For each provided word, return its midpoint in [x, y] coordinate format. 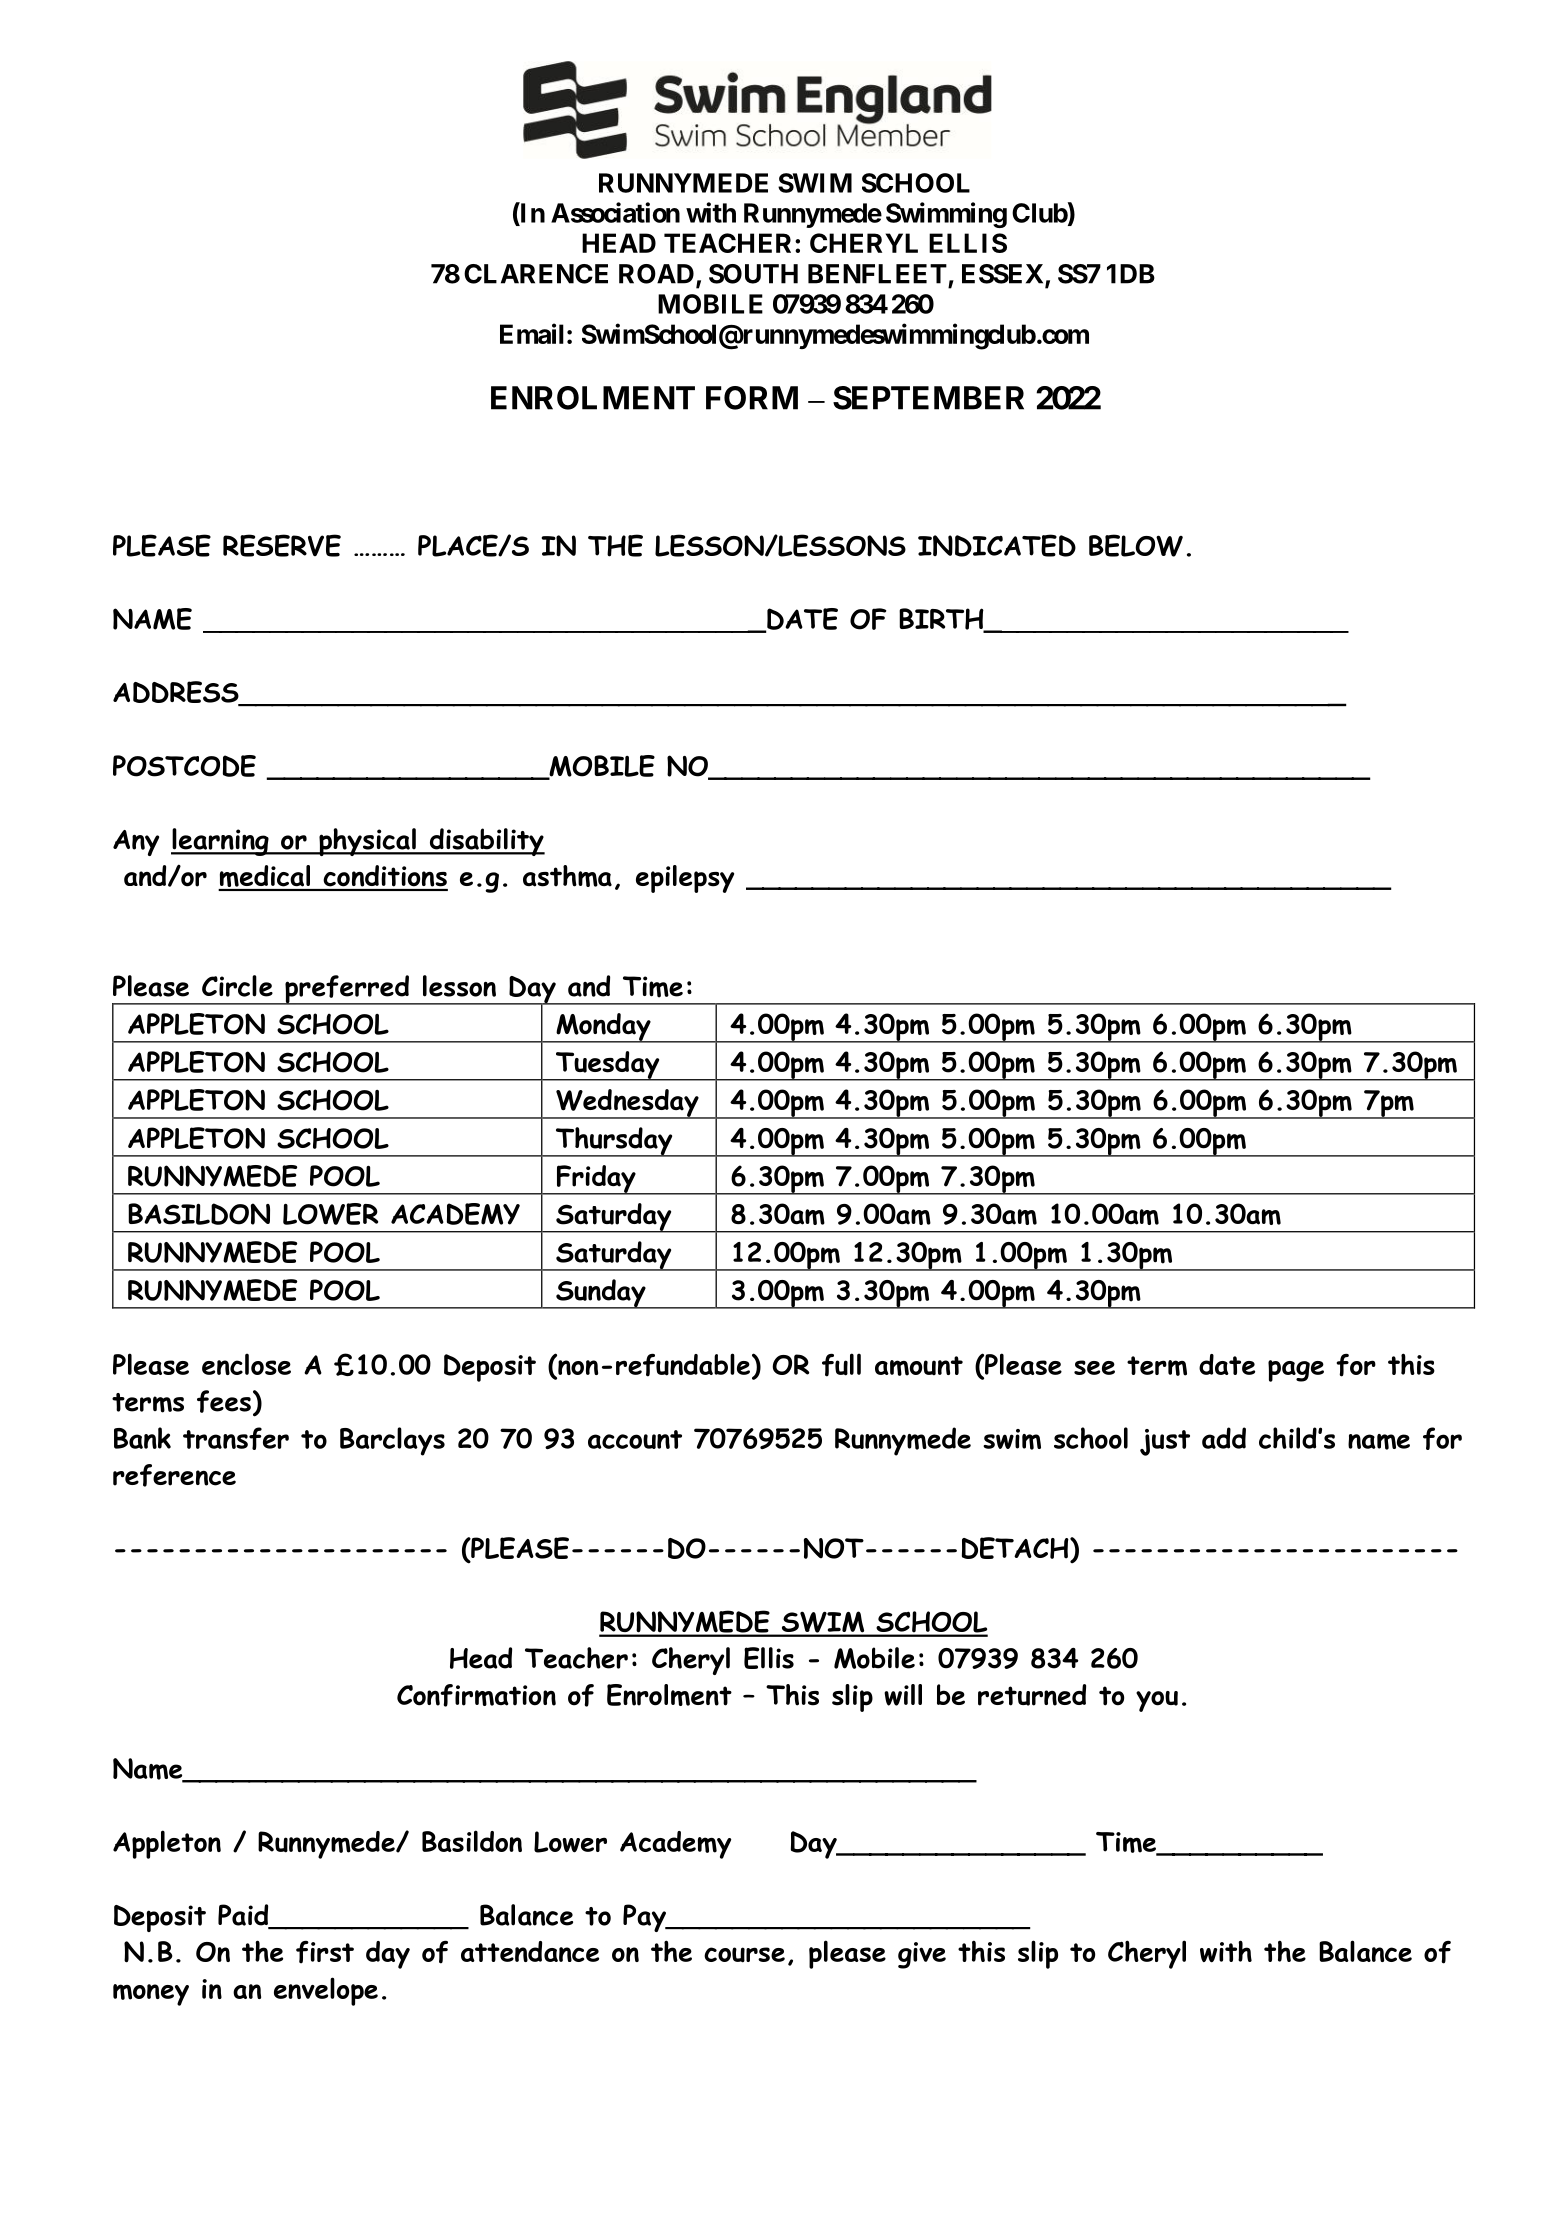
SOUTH [753, 274]
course [744, 1955]
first [325, 1952]
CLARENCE [536, 274]
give [922, 1955]
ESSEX [1004, 275]
